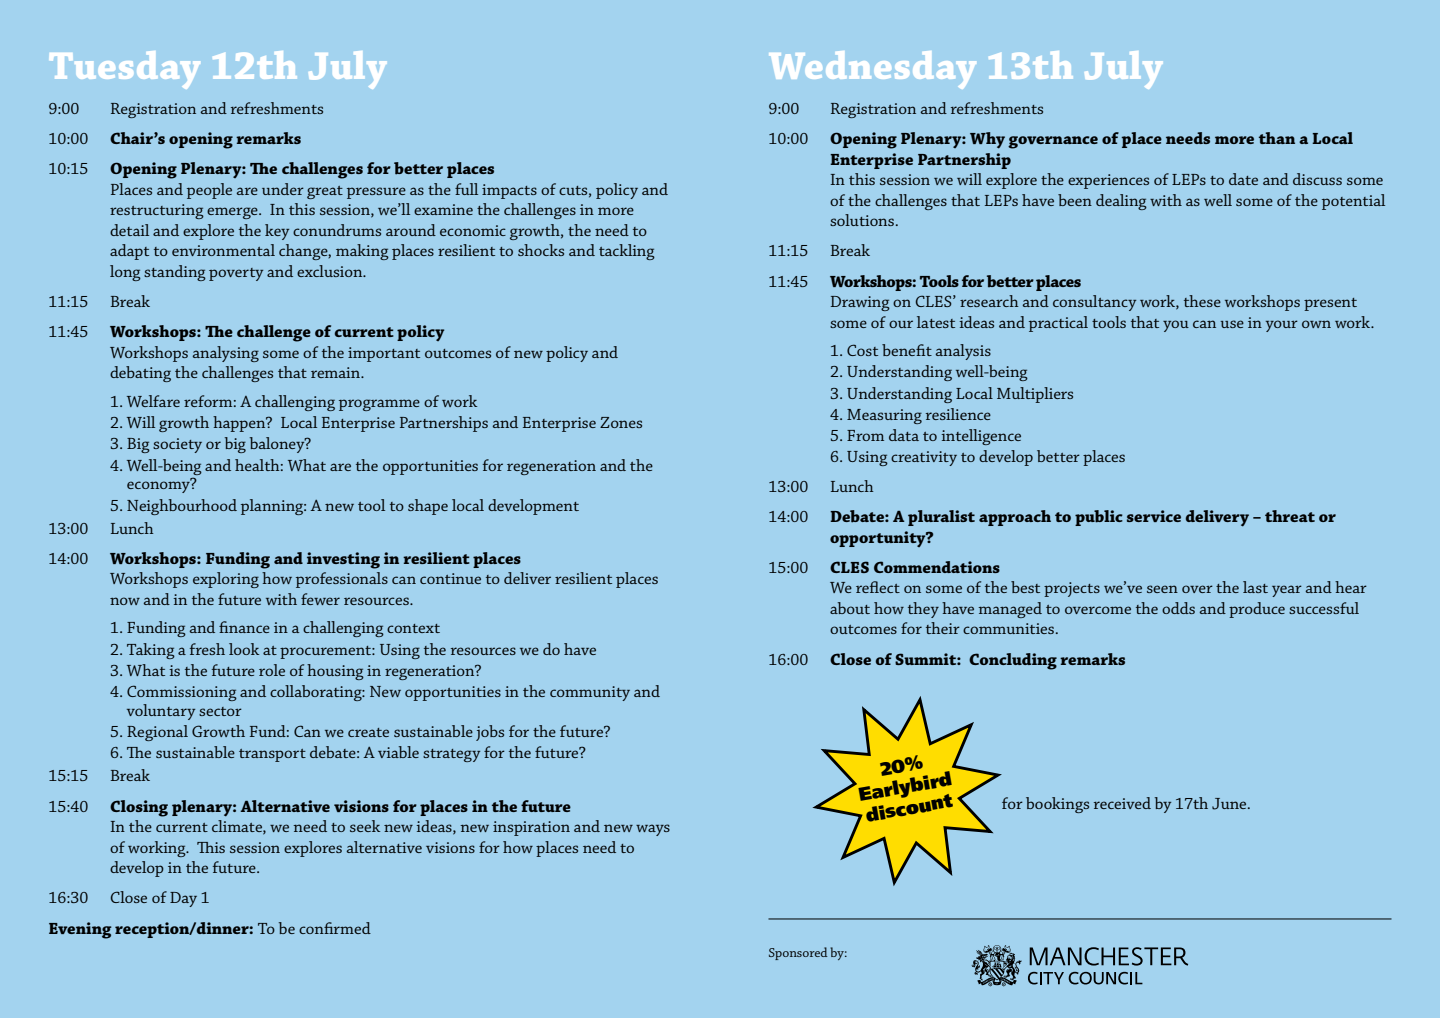  Describe the element at coordinates (335, 928) in the screenshot. I see `confirmed` at that location.
